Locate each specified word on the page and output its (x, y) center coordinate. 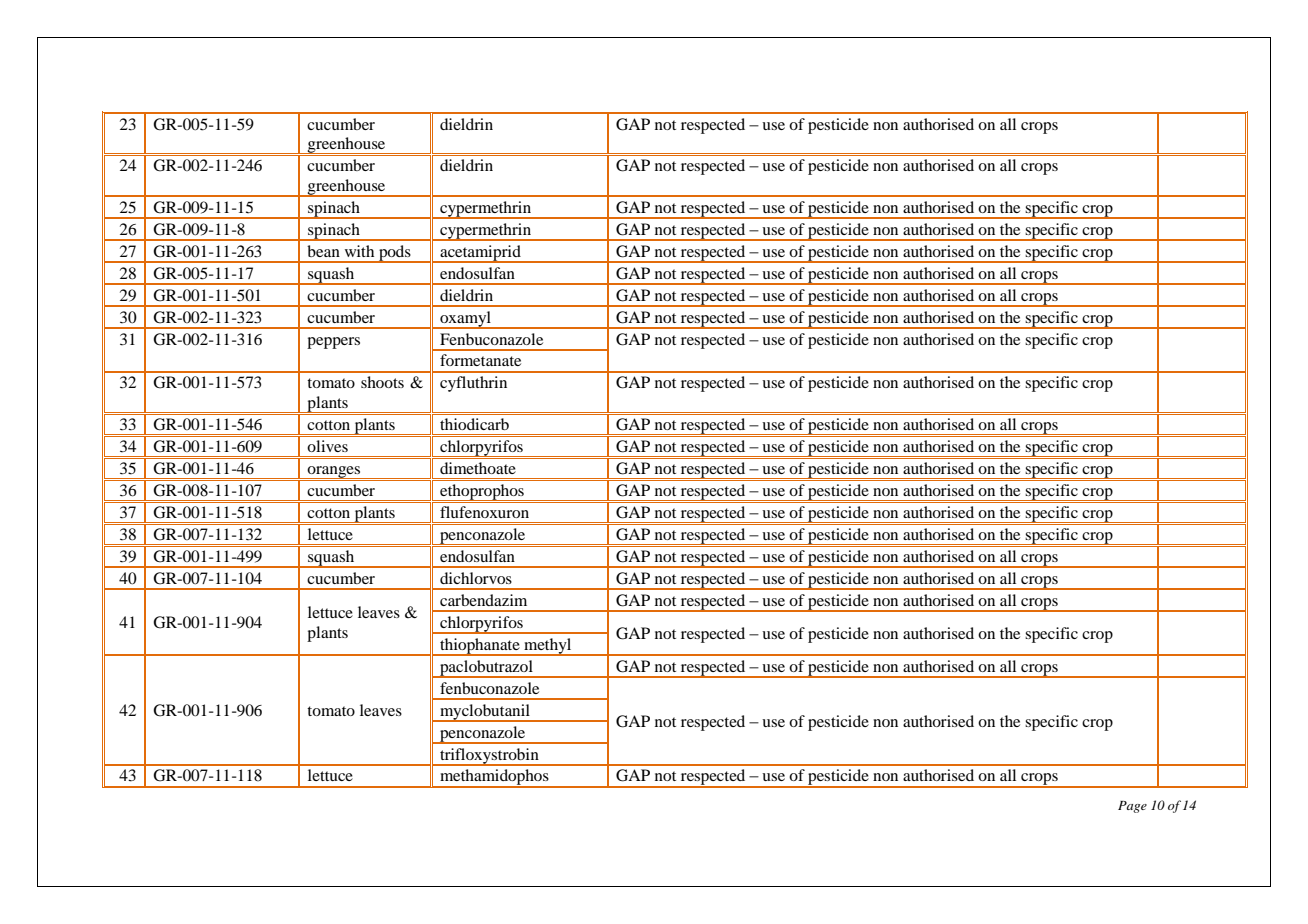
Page (1132, 807)
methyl (548, 647)
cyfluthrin (473, 384)
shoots (382, 382)
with (359, 251)
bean (323, 251)
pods (395, 254)
